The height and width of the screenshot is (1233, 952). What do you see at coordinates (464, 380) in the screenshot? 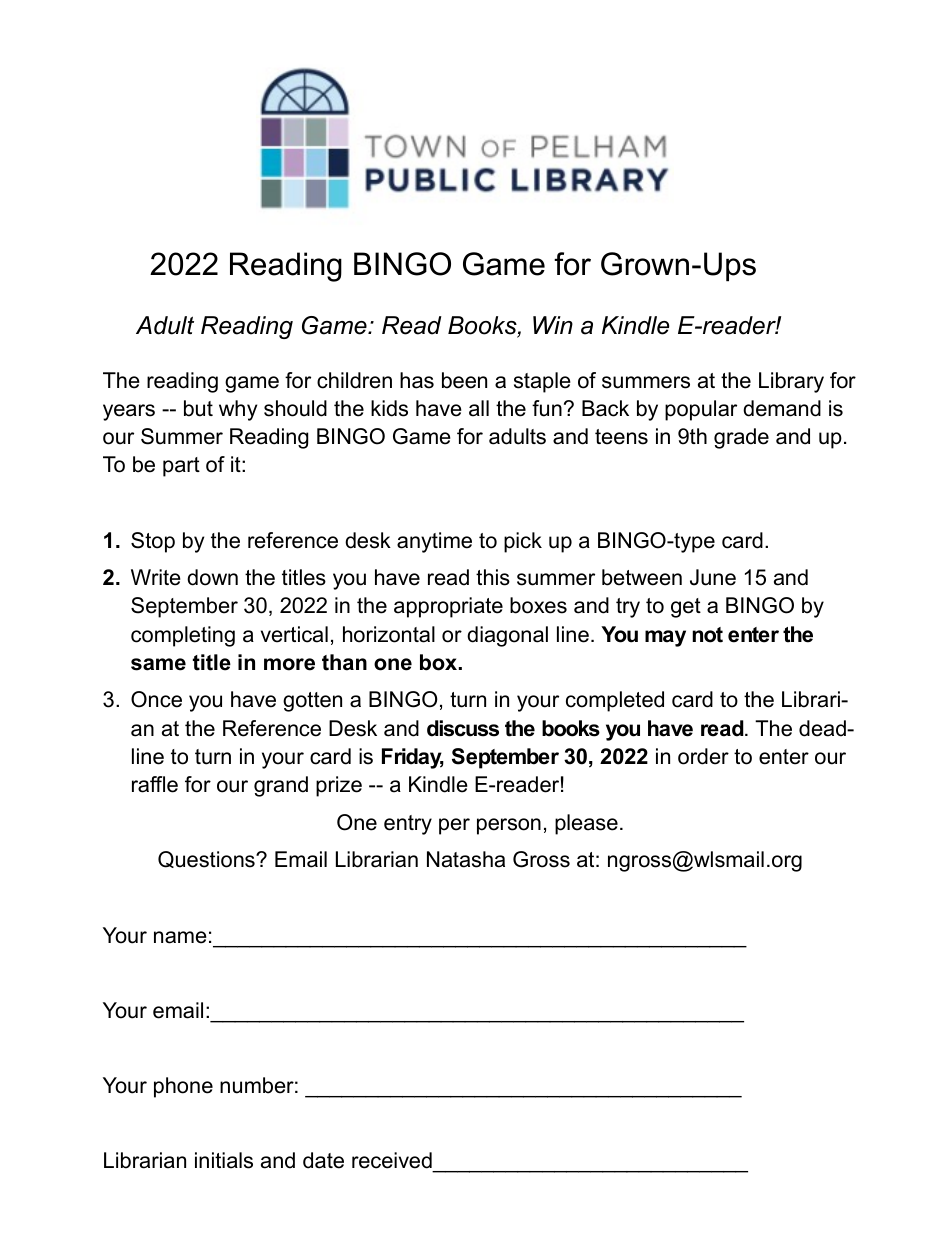
I see `been` at bounding box center [464, 380].
